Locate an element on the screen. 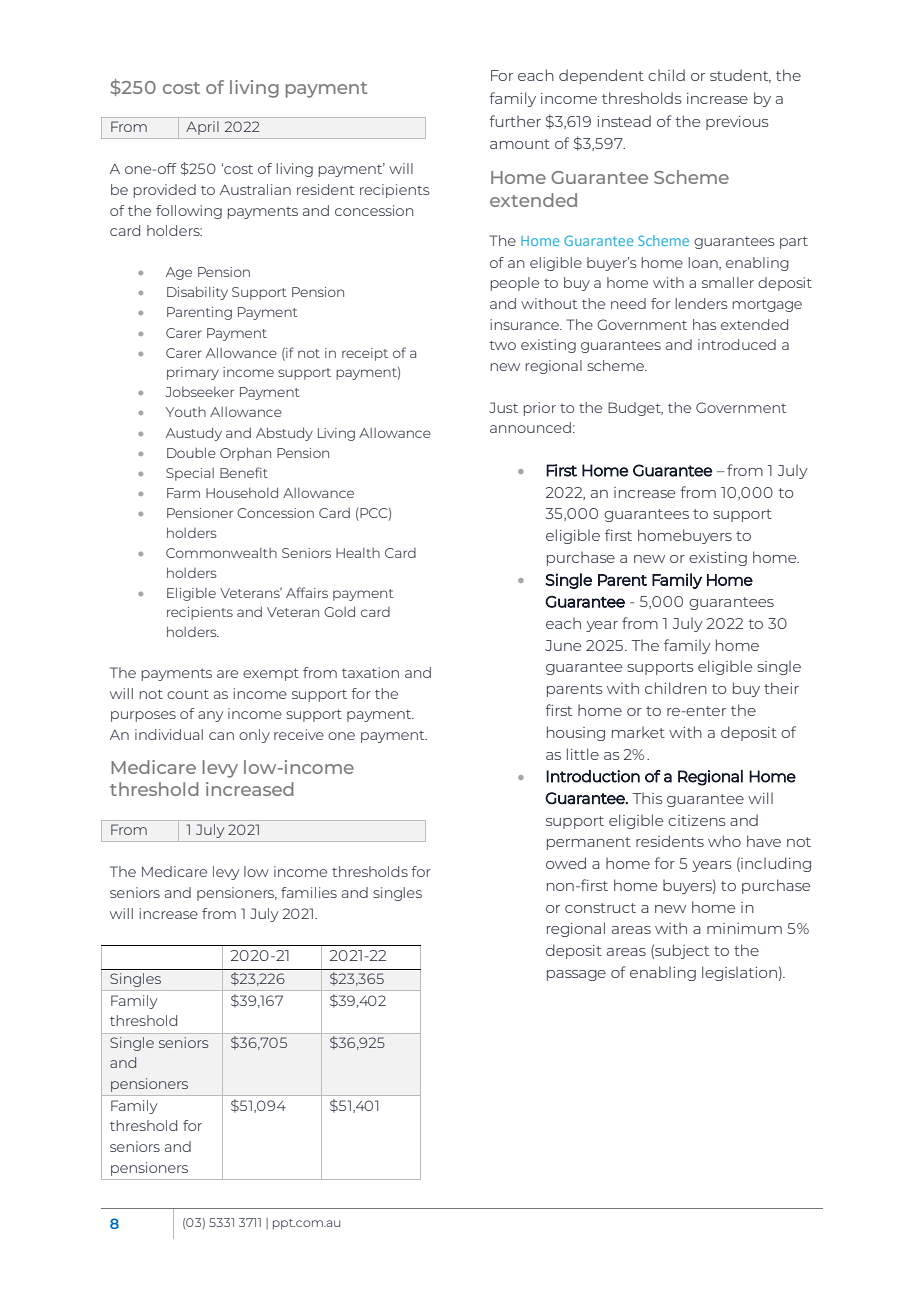  two is located at coordinates (502, 345).
